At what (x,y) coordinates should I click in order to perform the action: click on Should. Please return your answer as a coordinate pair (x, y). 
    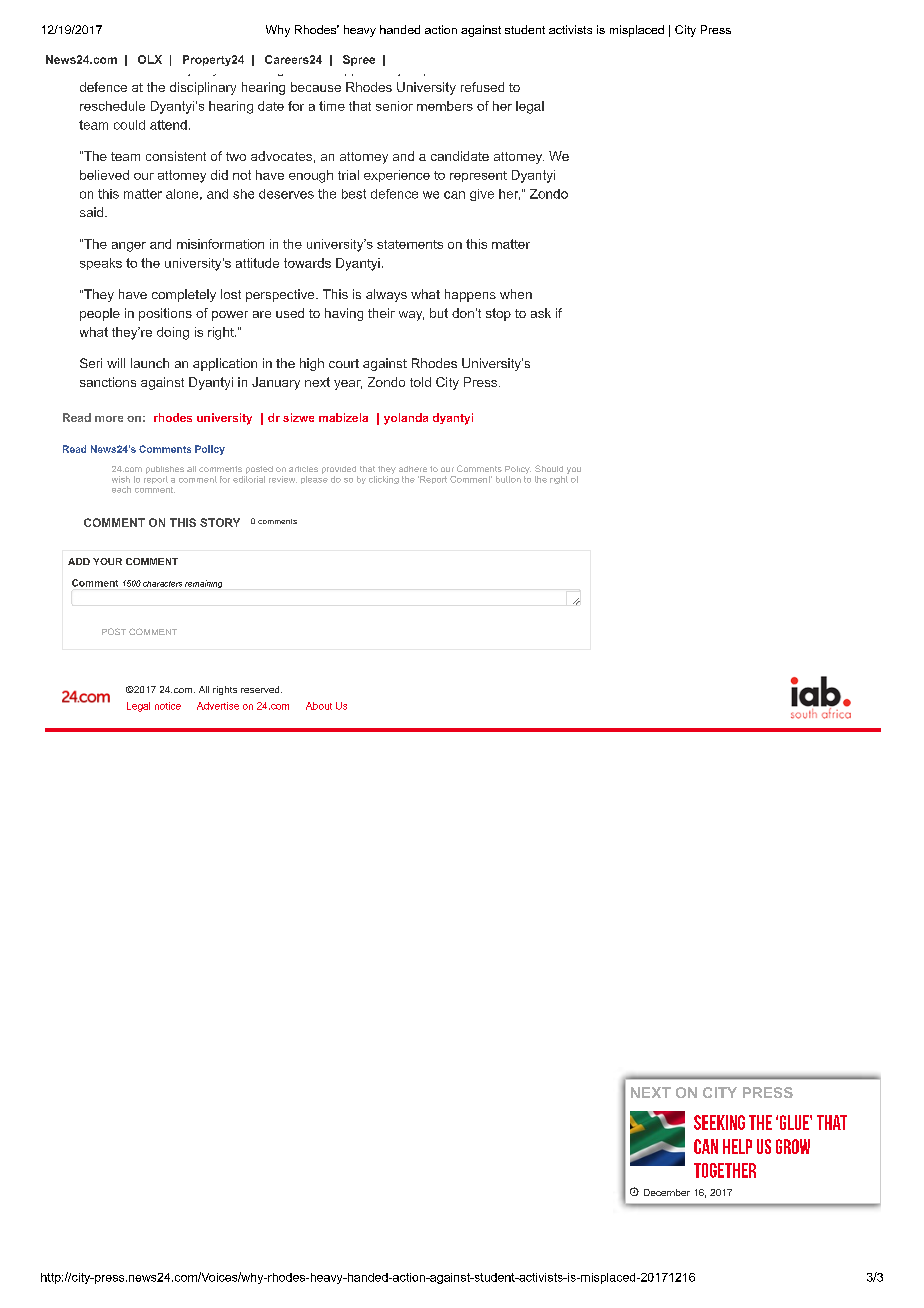
    Looking at the image, I should click on (549, 468).
